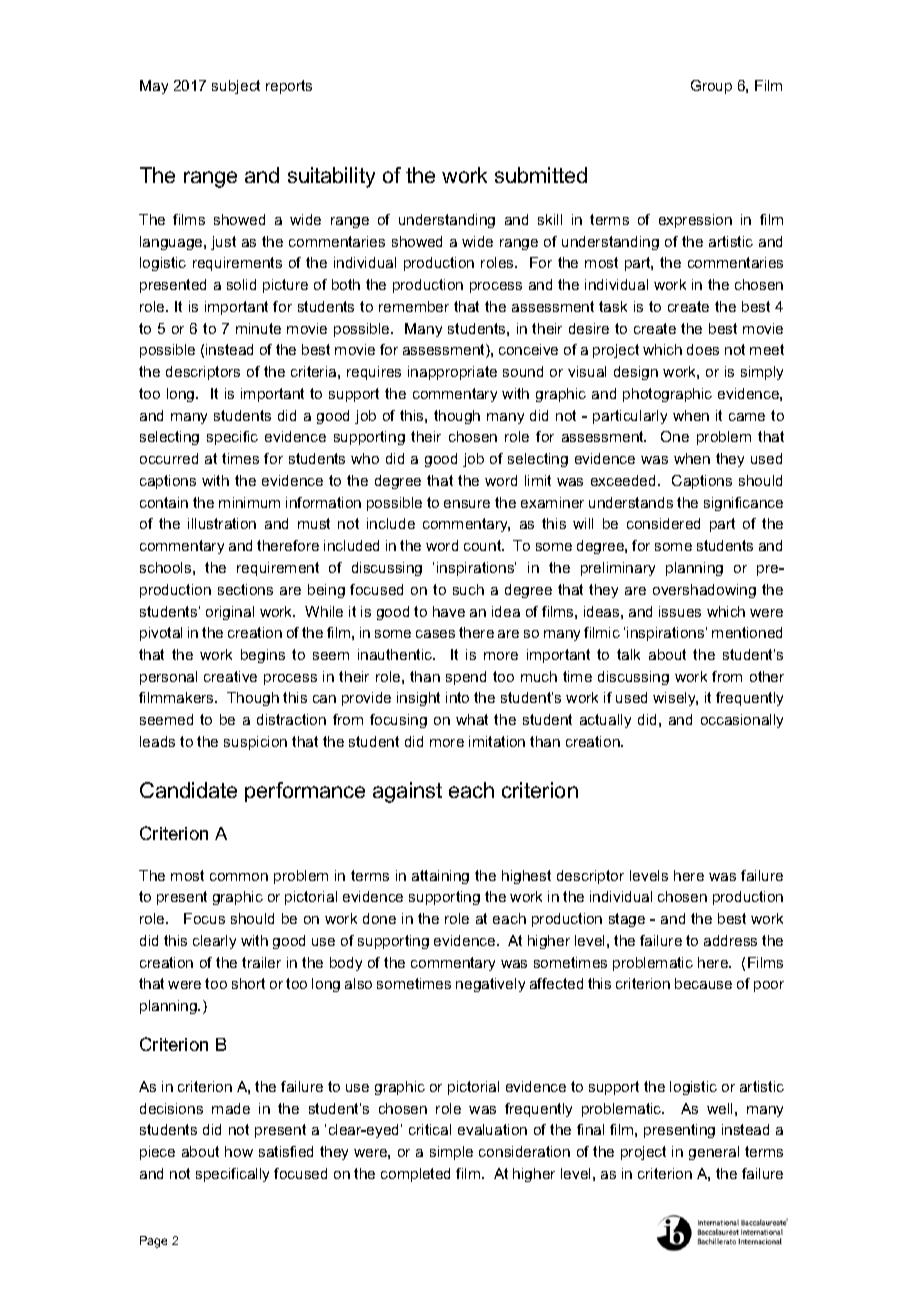 This page has width=924, height=1308. What do you see at coordinates (452, 373) in the page?
I see `inappropriate` at bounding box center [452, 373].
